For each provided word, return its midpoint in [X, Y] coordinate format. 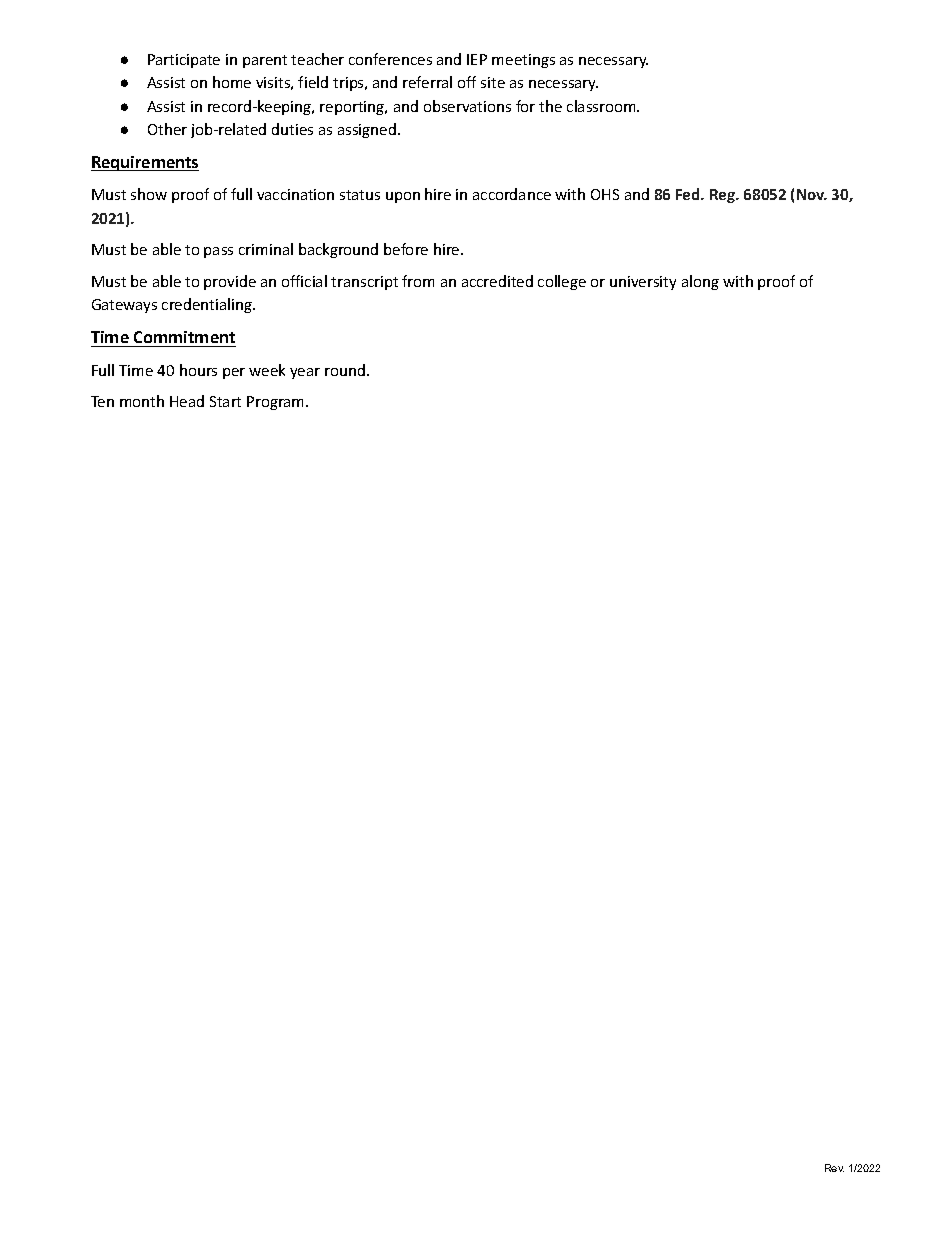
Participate [184, 61]
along [700, 282]
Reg [723, 196]
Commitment [184, 337]
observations [467, 106]
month [142, 401]
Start [225, 401]
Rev [834, 1168]
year [305, 373]
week [267, 370]
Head [187, 401]
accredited [497, 281]
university [643, 283]
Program [277, 403]
